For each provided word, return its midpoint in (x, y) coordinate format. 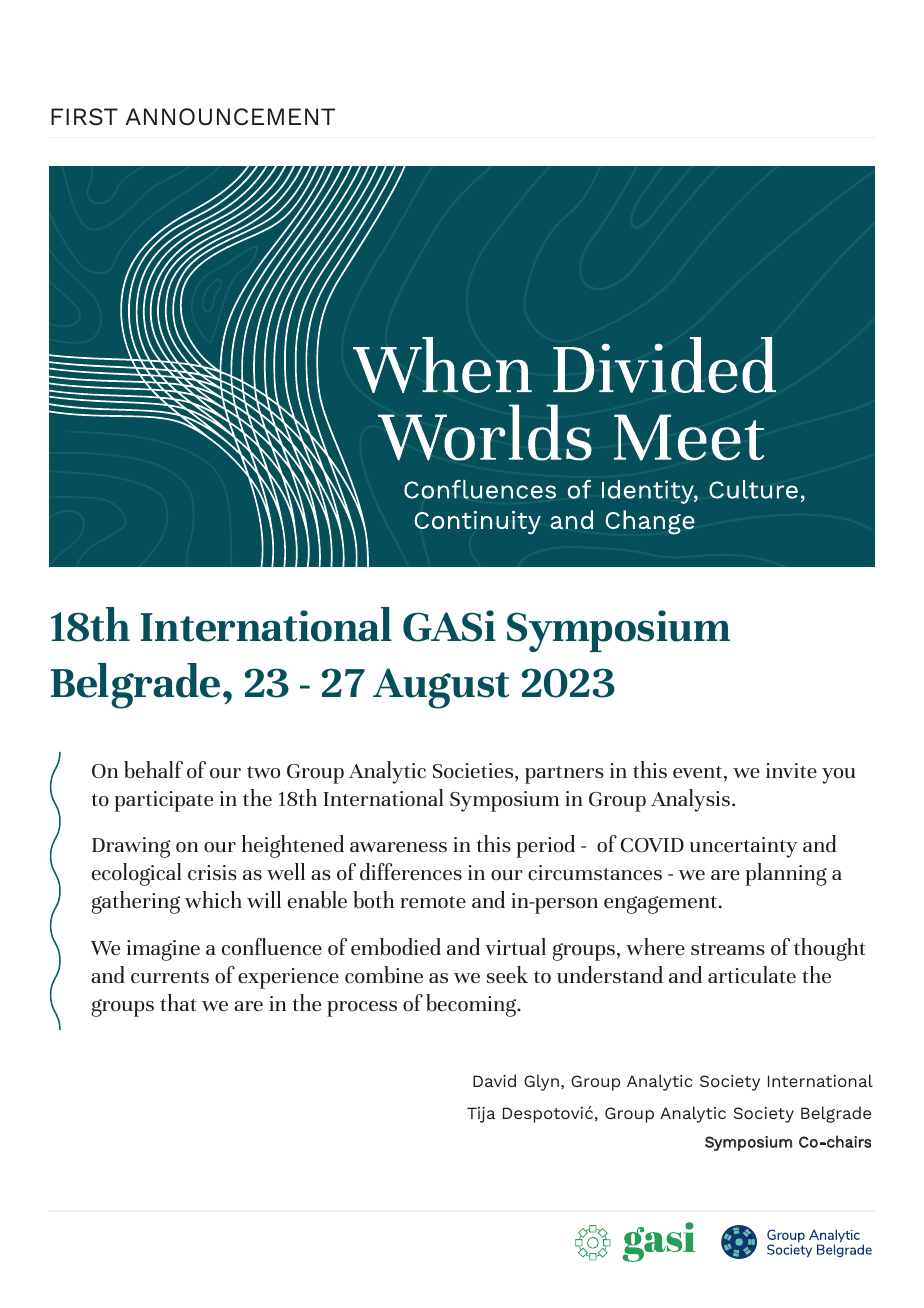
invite (791, 770)
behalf (153, 769)
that (178, 1002)
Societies (474, 770)
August (441, 688)
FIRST (84, 117)
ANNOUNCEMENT (230, 117)
